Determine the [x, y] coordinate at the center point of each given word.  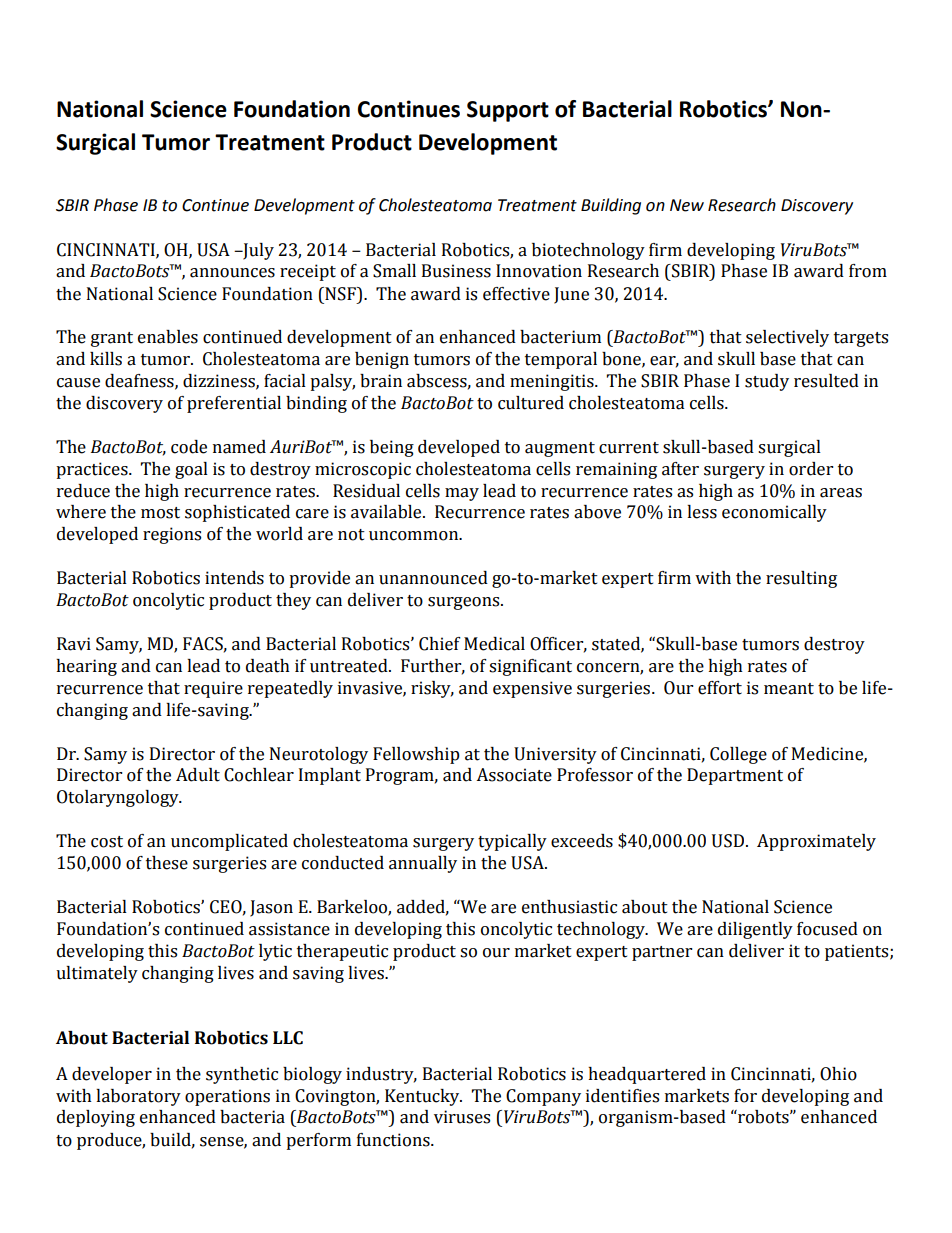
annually [423, 864]
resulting [801, 579]
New [687, 205]
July [257, 251]
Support [508, 111]
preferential [234, 404]
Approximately [816, 842]
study [767, 382]
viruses [462, 1117]
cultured [531, 403]
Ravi [74, 644]
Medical [494, 644]
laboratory [138, 1097]
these [167, 863]
